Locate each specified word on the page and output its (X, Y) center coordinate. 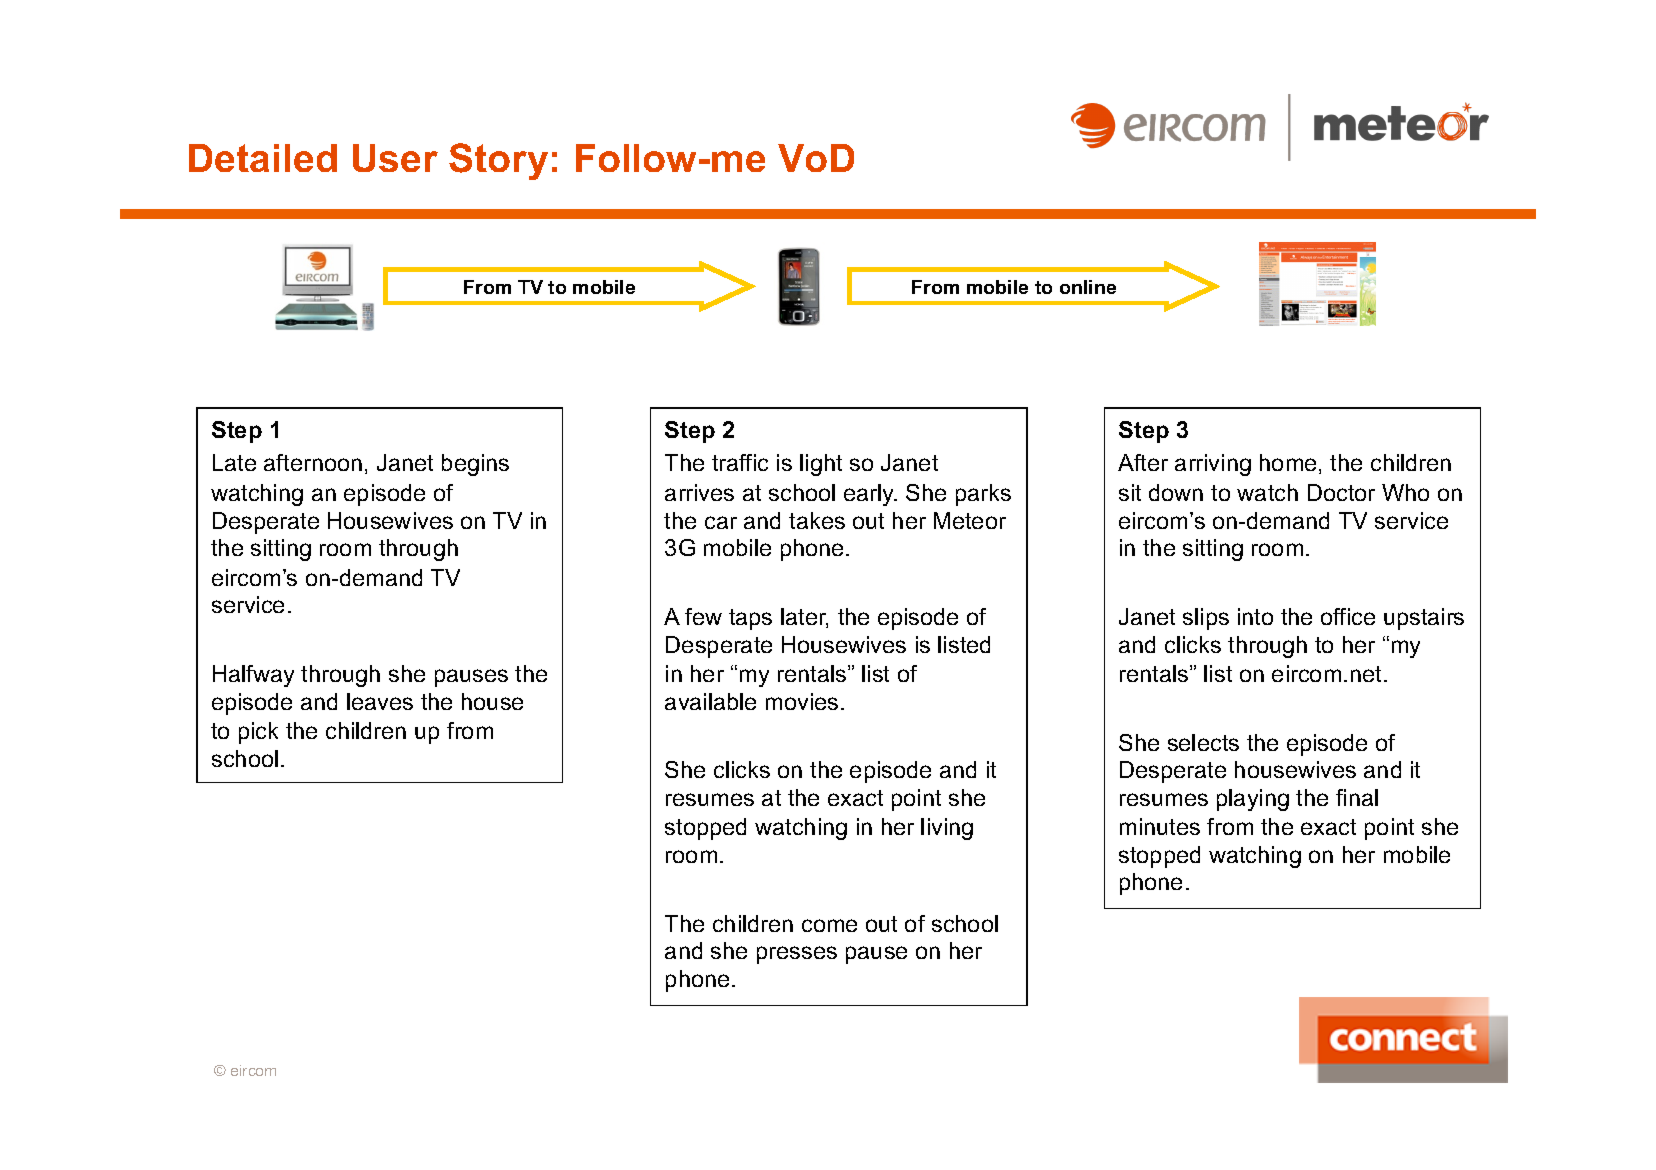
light (821, 465)
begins (475, 465)
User (395, 158)
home (1288, 462)
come (829, 925)
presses (797, 955)
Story (498, 161)
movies (802, 701)
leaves (380, 701)
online (1088, 287)
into (1255, 616)
